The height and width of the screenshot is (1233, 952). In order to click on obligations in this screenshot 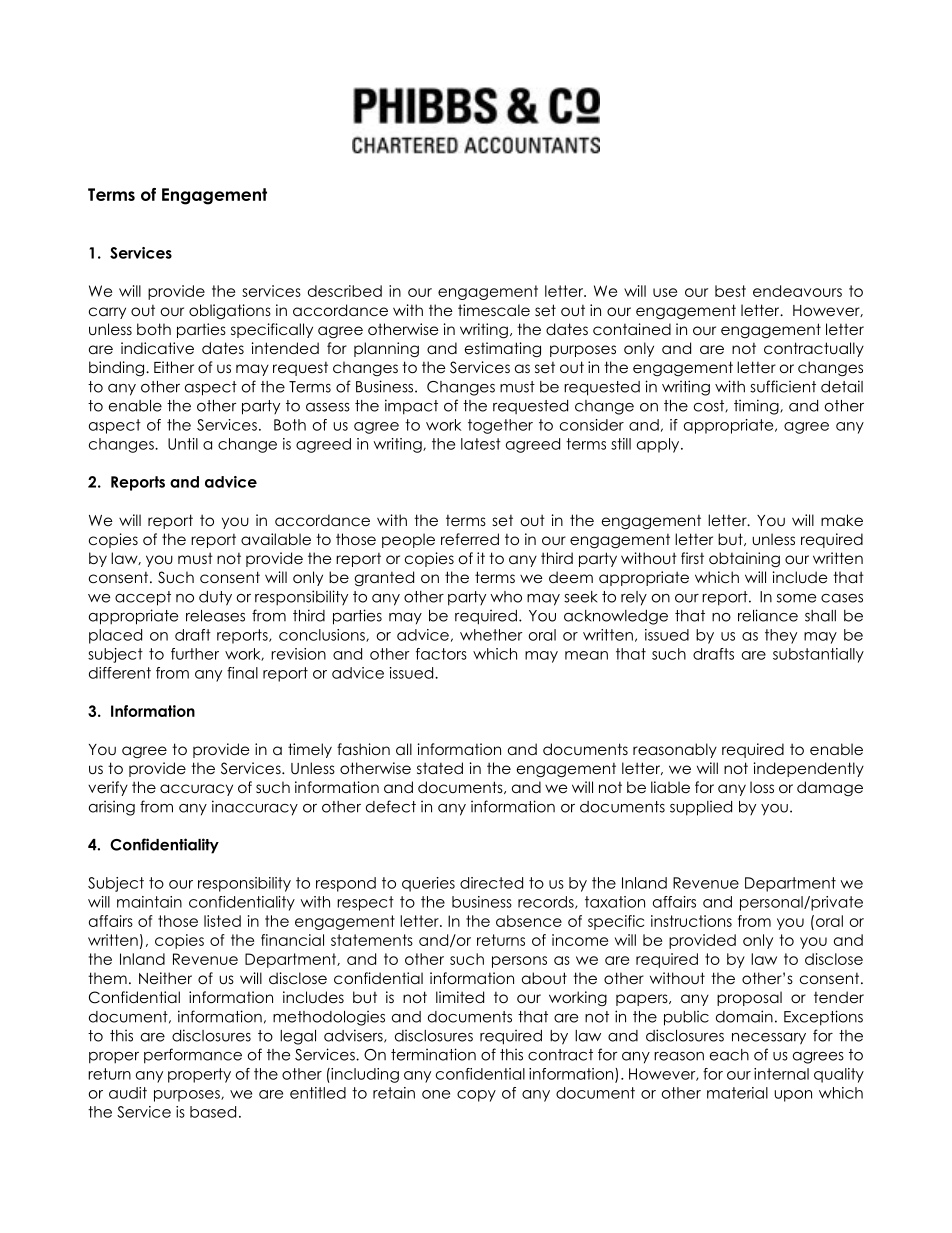, I will do `click(230, 311)`.
